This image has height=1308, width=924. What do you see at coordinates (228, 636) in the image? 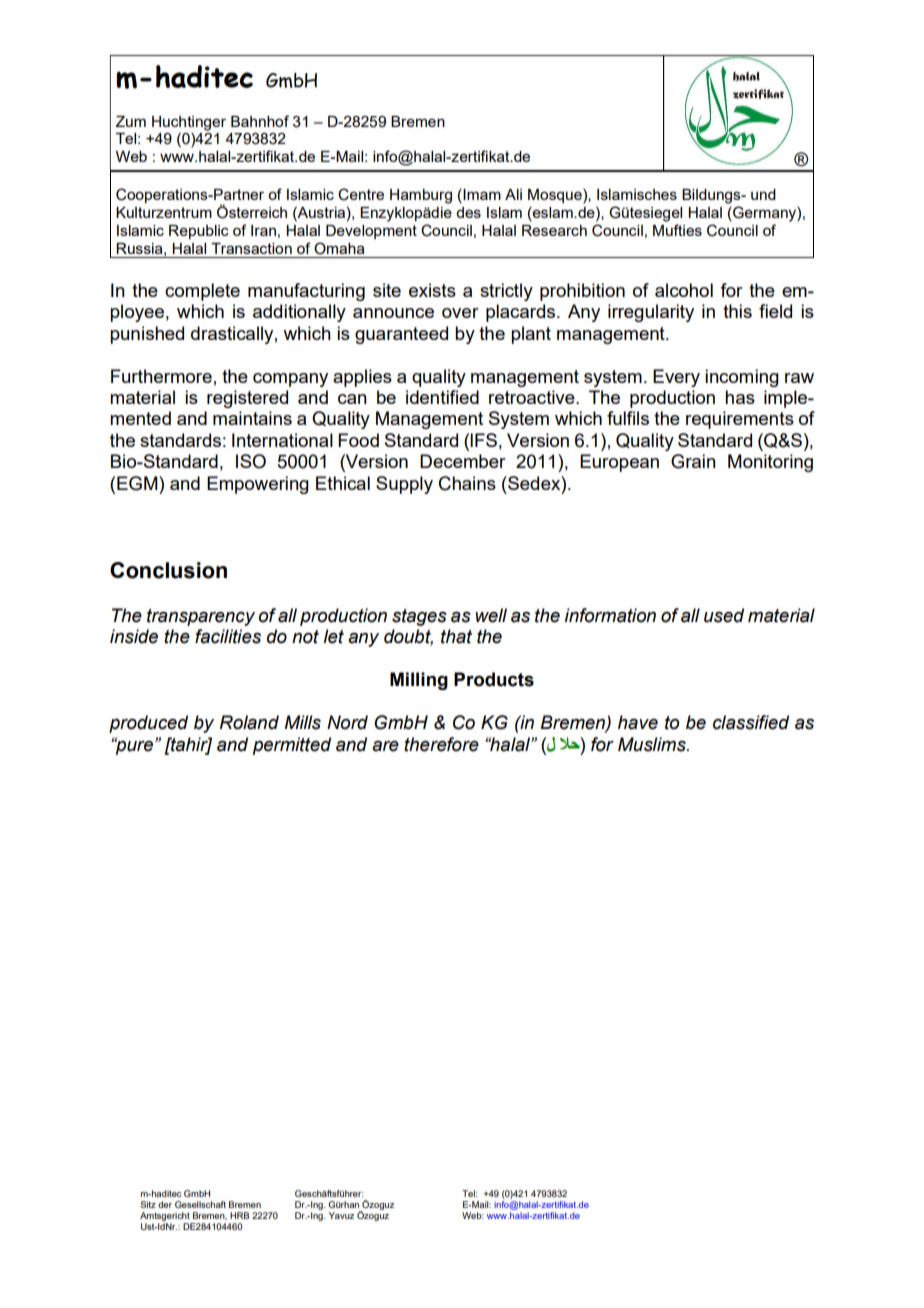
I see `facilities` at bounding box center [228, 636].
